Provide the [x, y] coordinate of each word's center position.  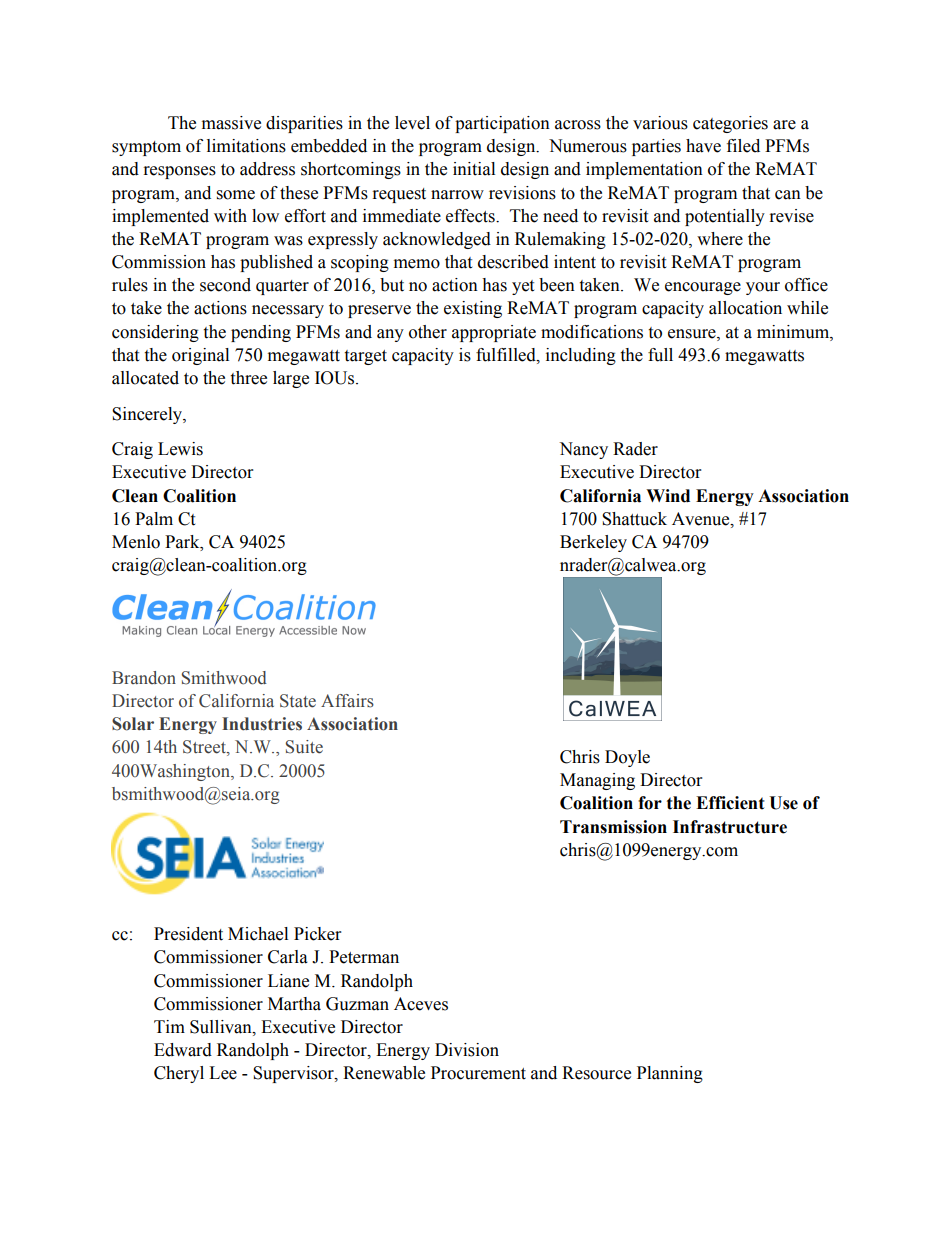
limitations [246, 146]
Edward [183, 1050]
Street [205, 748]
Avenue [702, 519]
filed [743, 146]
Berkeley [593, 543]
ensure [693, 334]
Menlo [136, 542]
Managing [597, 781]
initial [474, 169]
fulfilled [507, 355]
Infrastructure [730, 827]
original [200, 356]
